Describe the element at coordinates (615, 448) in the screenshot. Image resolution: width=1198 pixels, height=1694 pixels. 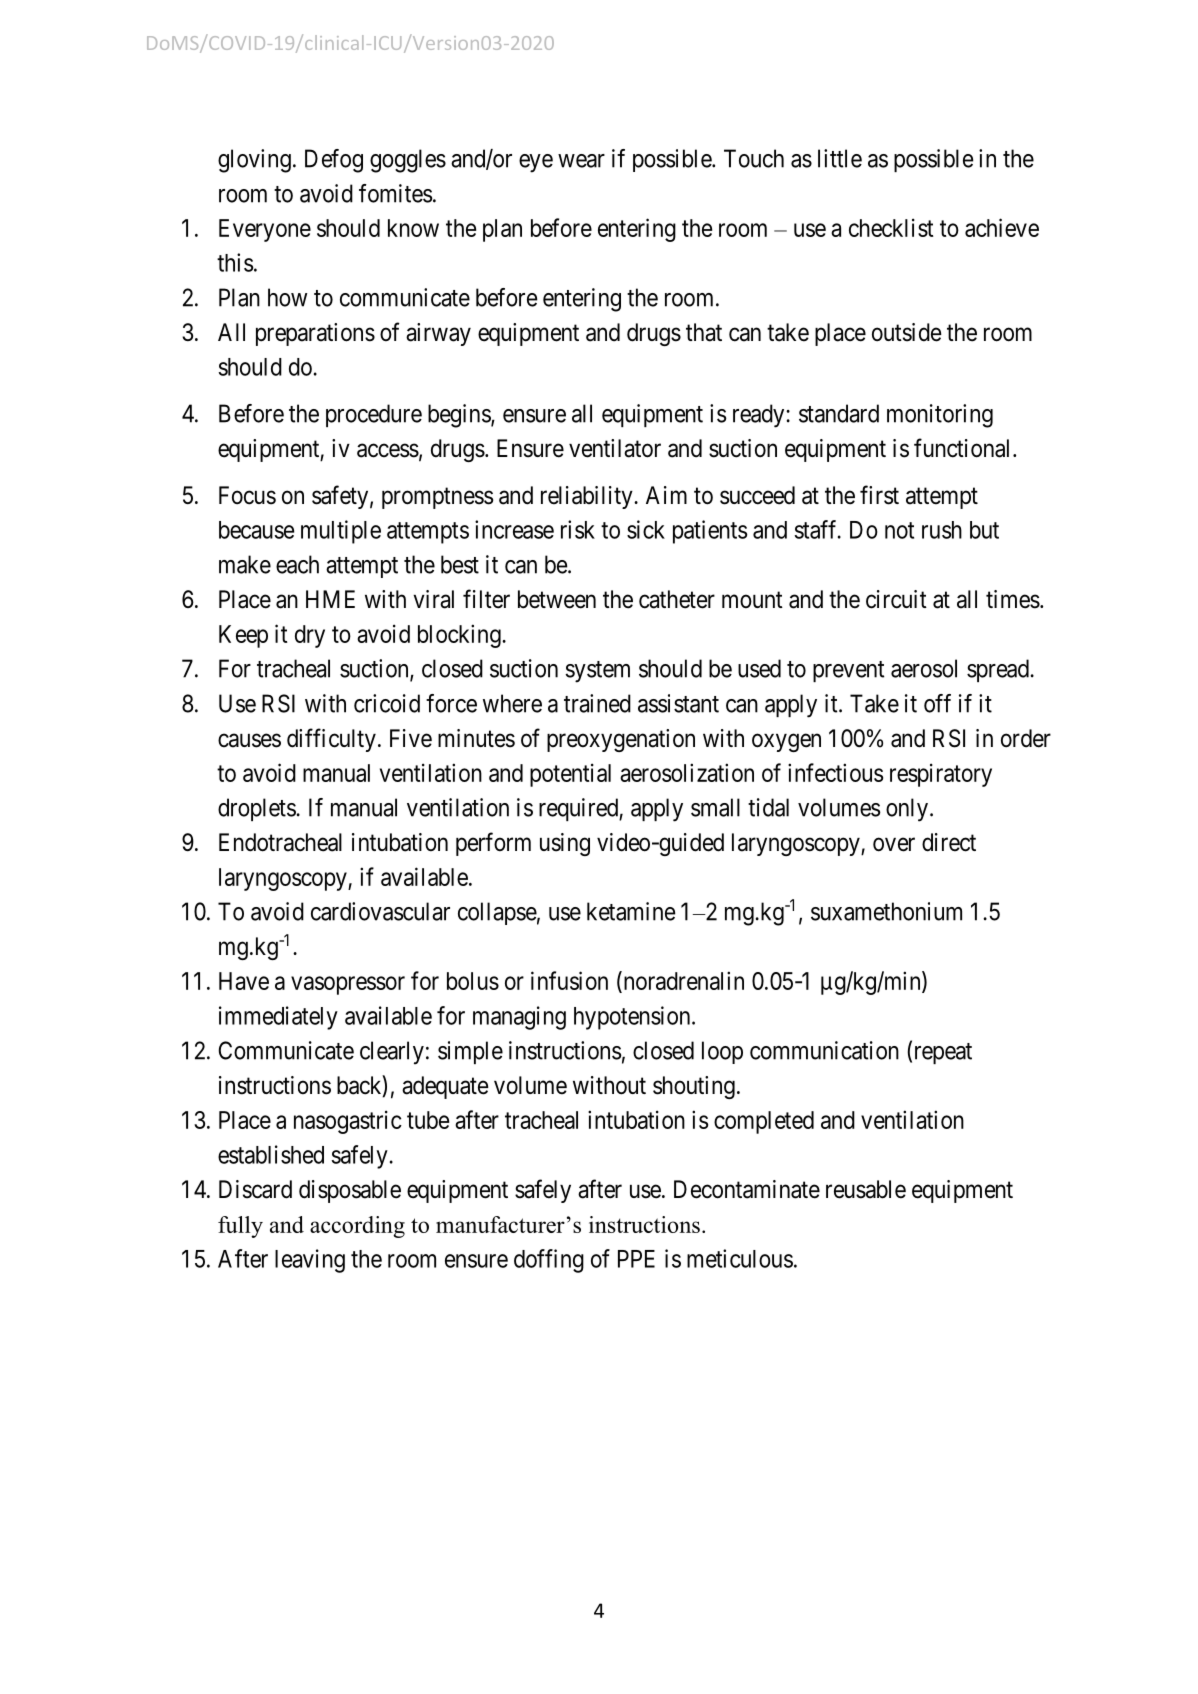
I see `ventilator` at that location.
